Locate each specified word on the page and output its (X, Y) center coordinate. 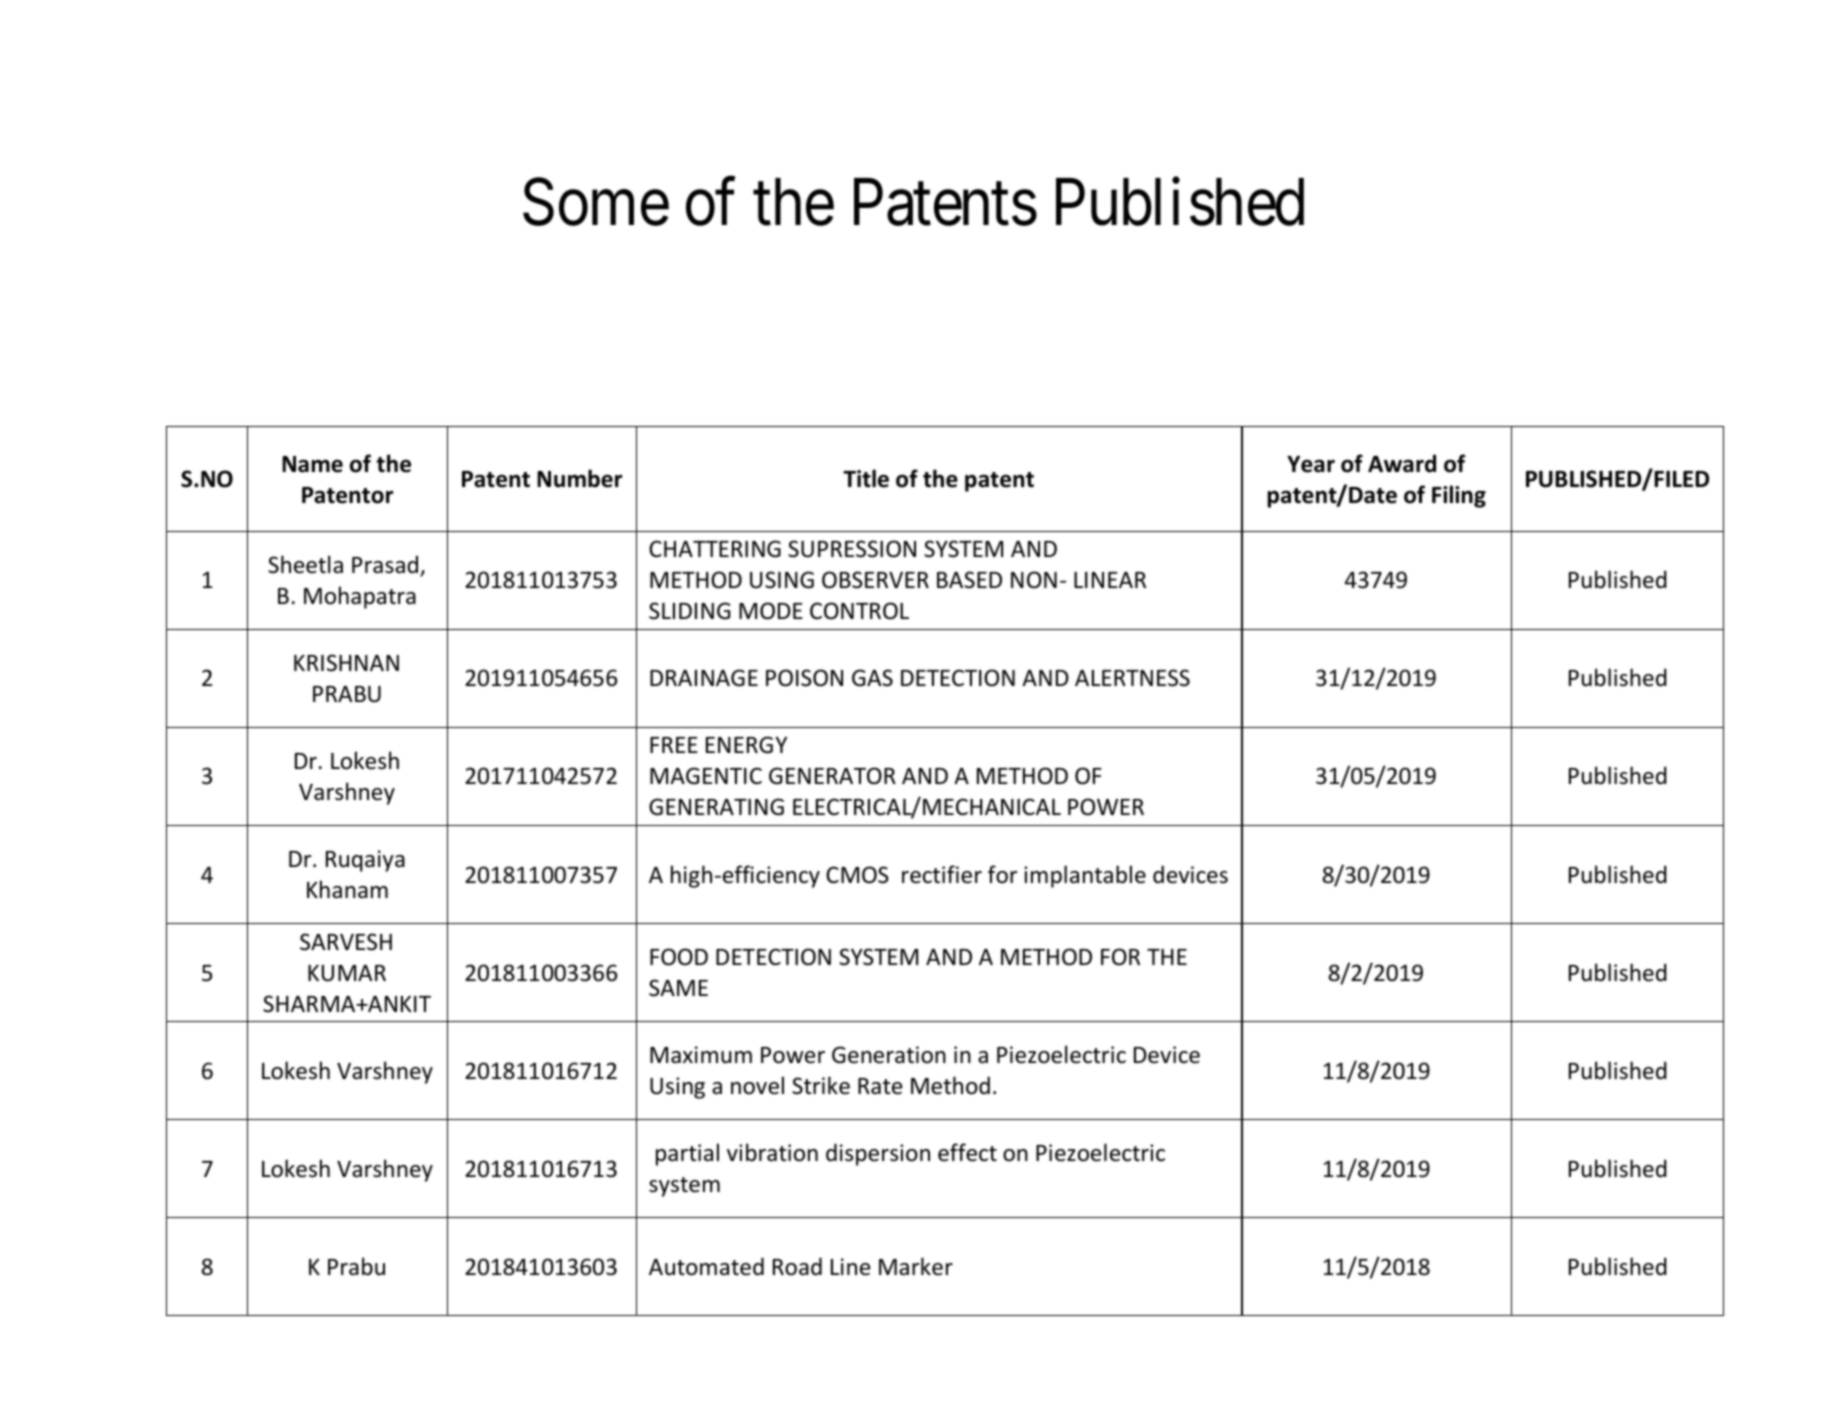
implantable (1085, 876)
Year (1311, 464)
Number (579, 478)
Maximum (701, 1055)
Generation (889, 1055)
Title (866, 478)
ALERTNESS (1132, 678)
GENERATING (716, 807)
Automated (706, 1266)
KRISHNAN (346, 663)
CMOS (857, 875)
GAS (872, 678)
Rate (880, 1086)
